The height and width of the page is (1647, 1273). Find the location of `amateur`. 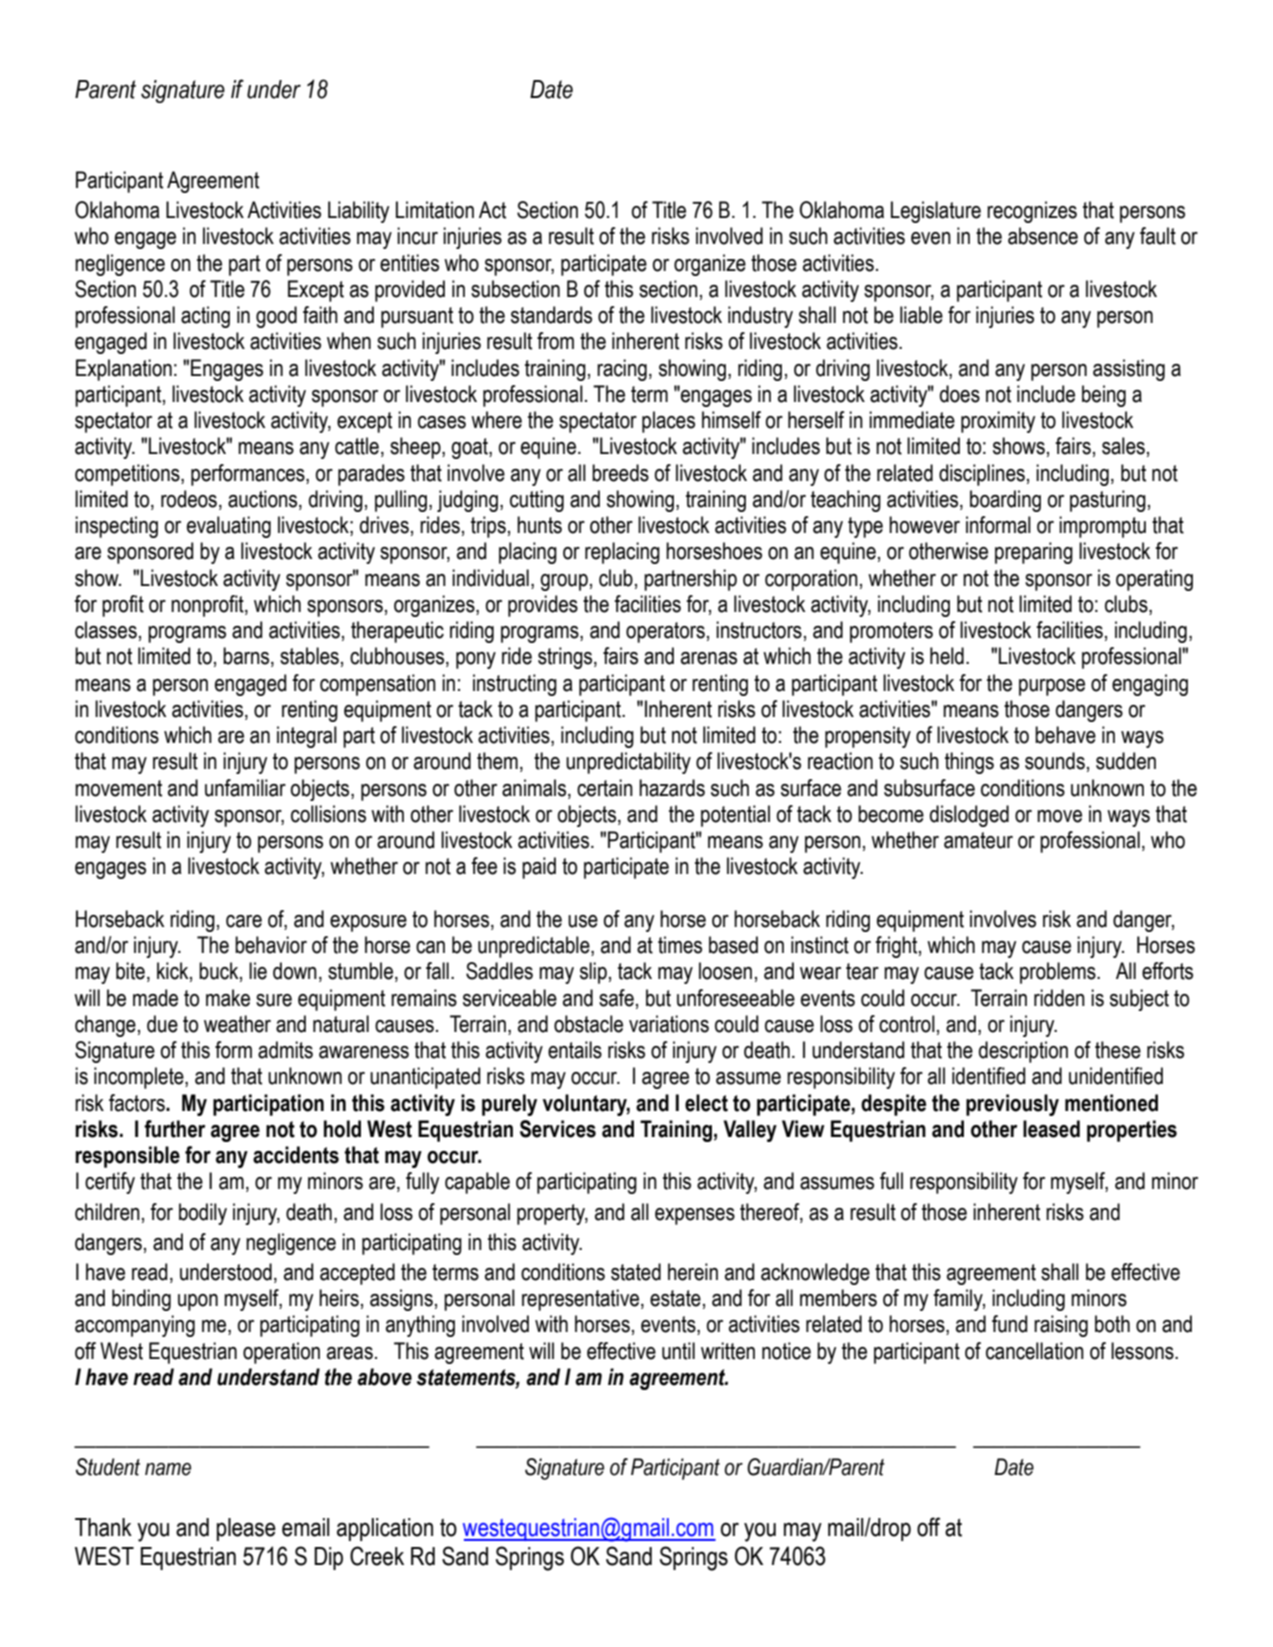

amateur is located at coordinates (978, 840).
